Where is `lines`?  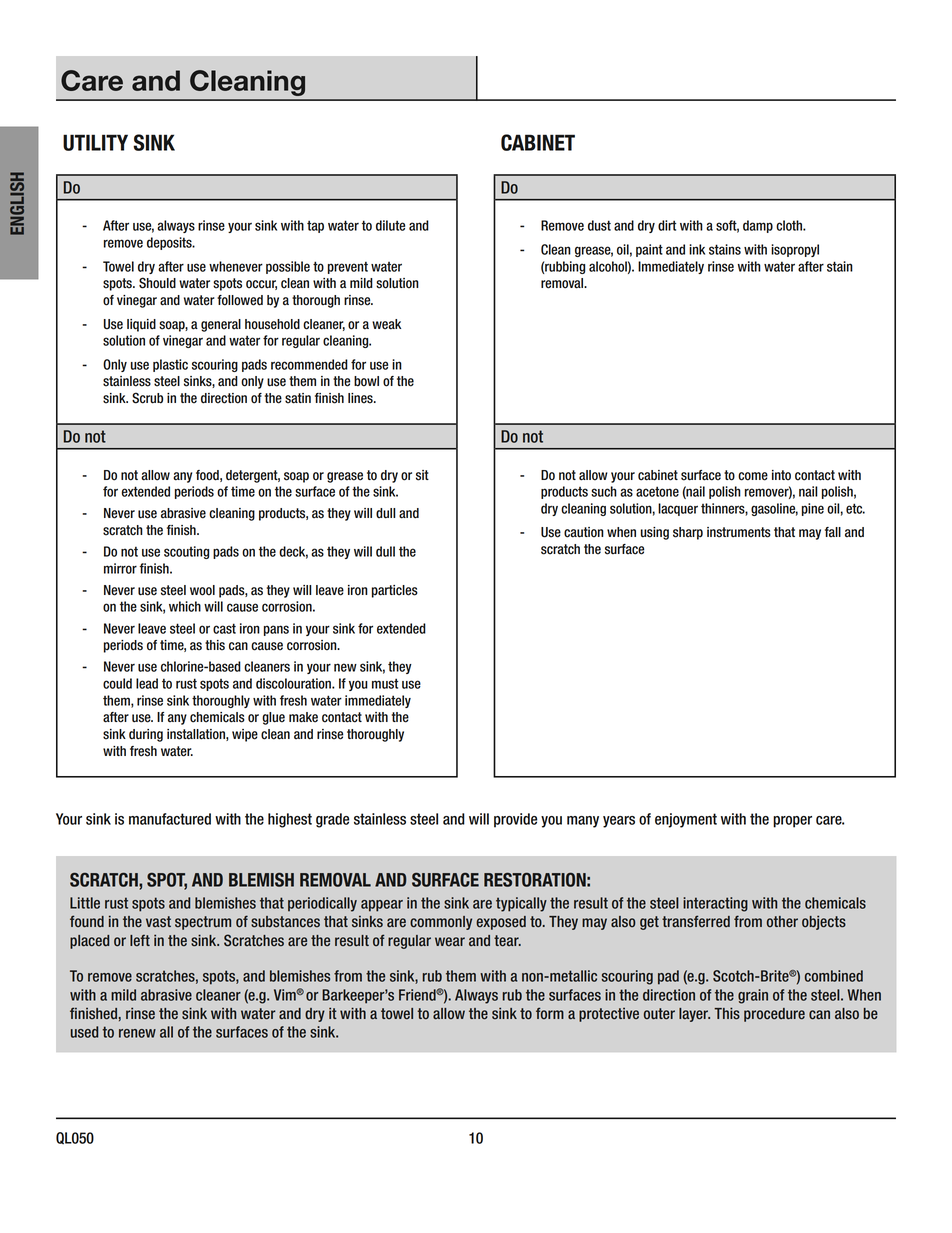
lines is located at coordinates (361, 398).
